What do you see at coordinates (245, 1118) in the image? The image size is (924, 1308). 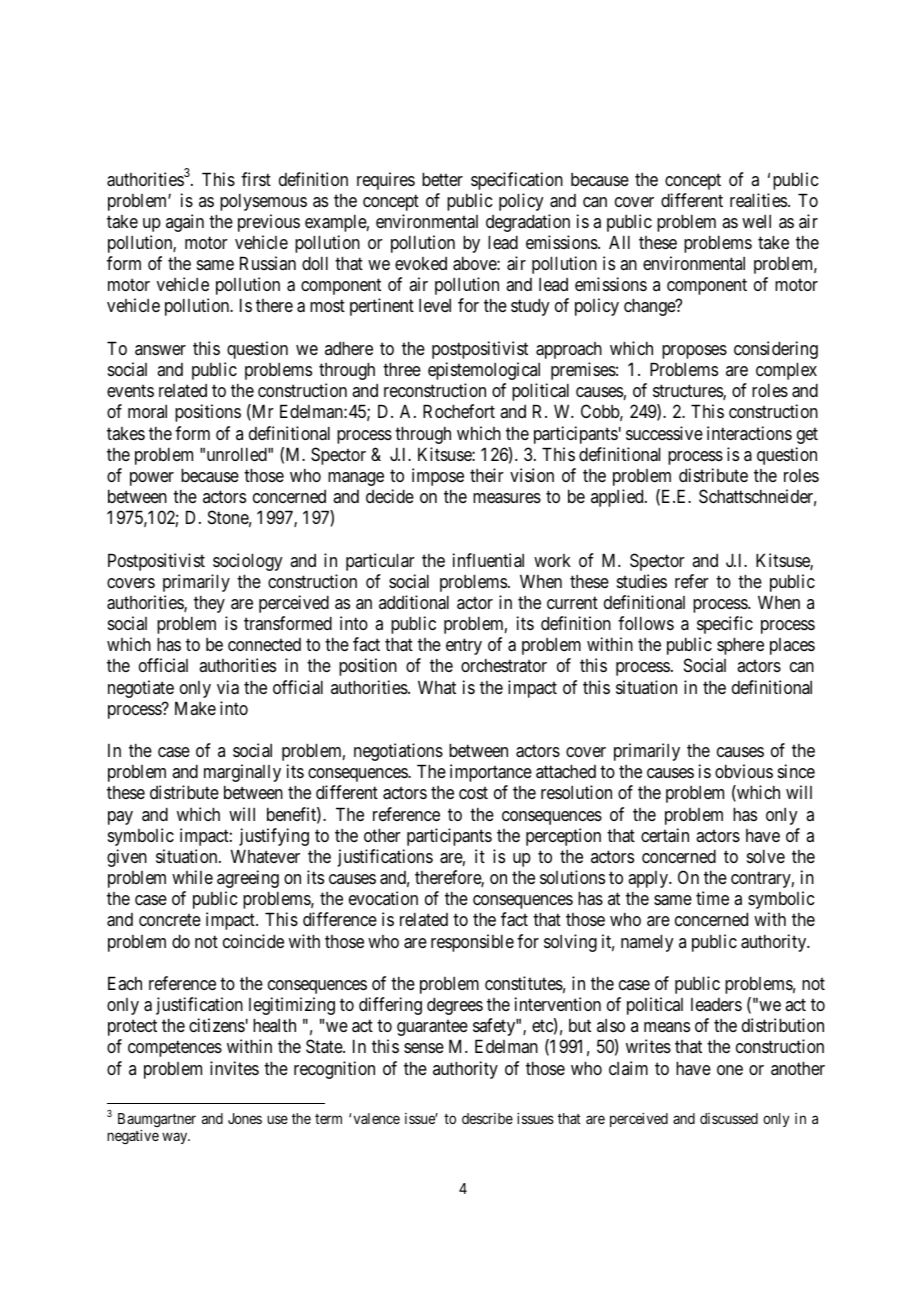 I see `Jones` at bounding box center [245, 1118].
